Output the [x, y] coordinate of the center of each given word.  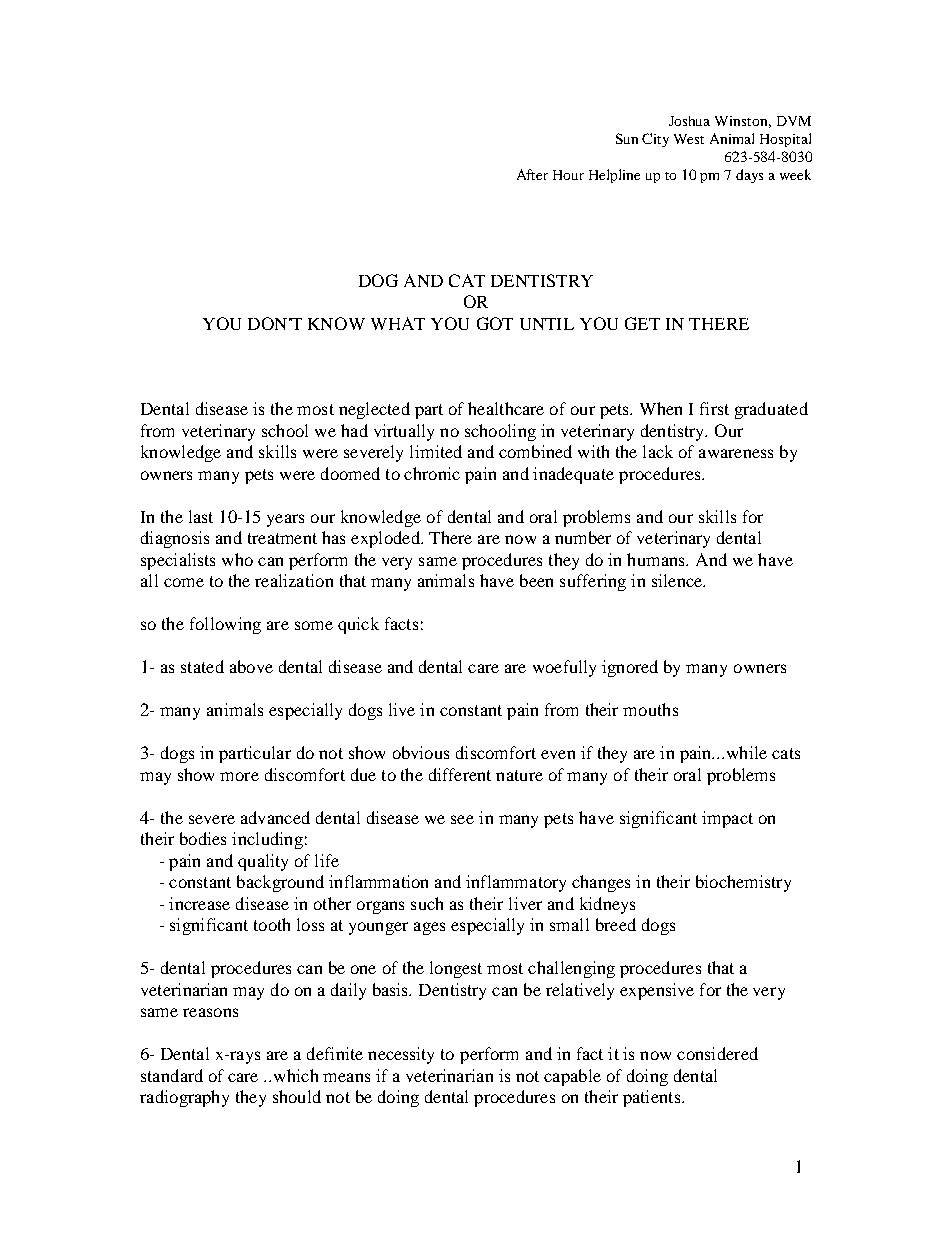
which [296, 1075]
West [689, 139]
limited [436, 451]
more [239, 776]
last [201, 516]
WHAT [398, 323]
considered [717, 1053]
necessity [401, 1055]
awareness [736, 453]
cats [786, 753]
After [532, 174]
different [460, 774]
